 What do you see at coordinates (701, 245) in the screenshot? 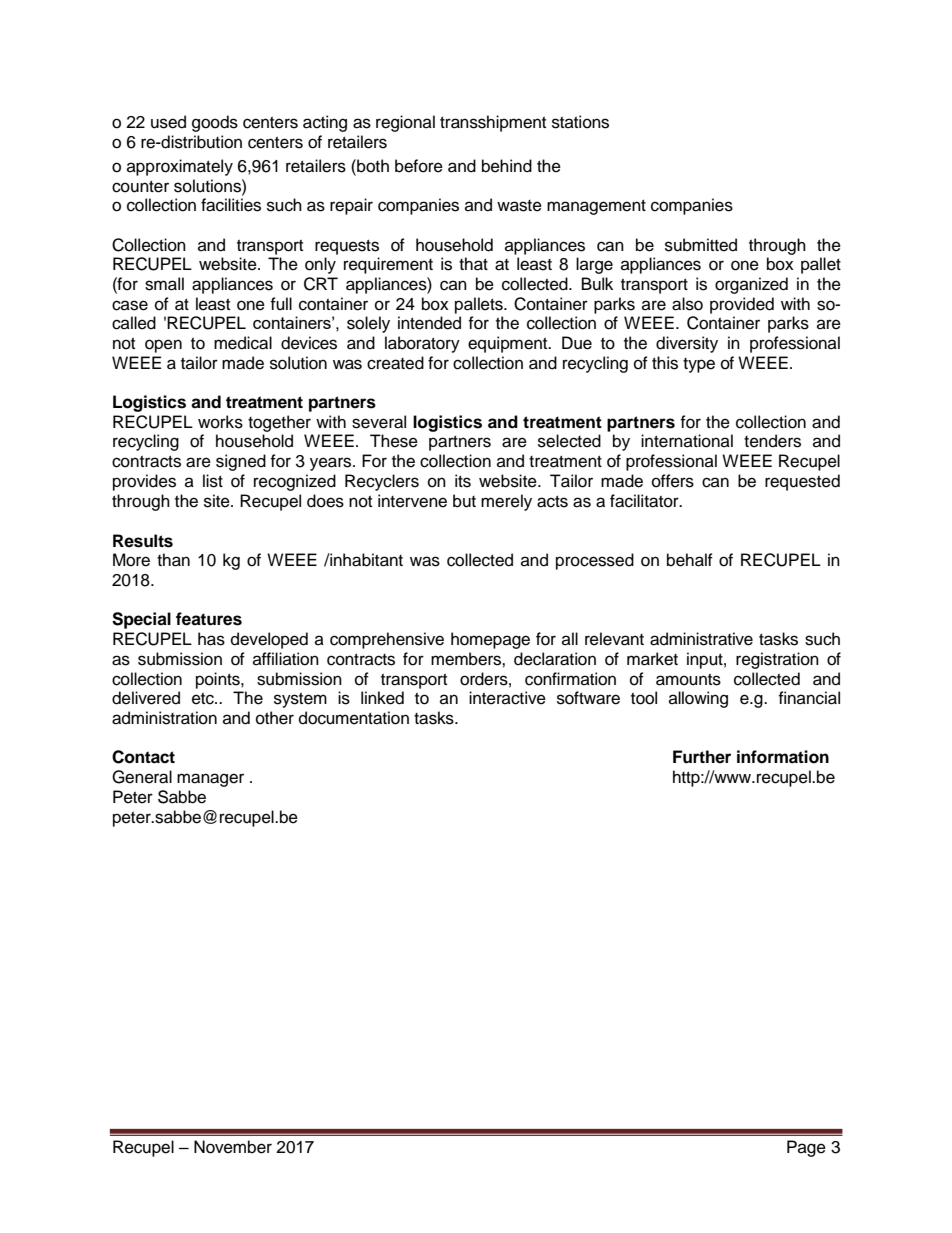
I see `submitted` at bounding box center [701, 245].
